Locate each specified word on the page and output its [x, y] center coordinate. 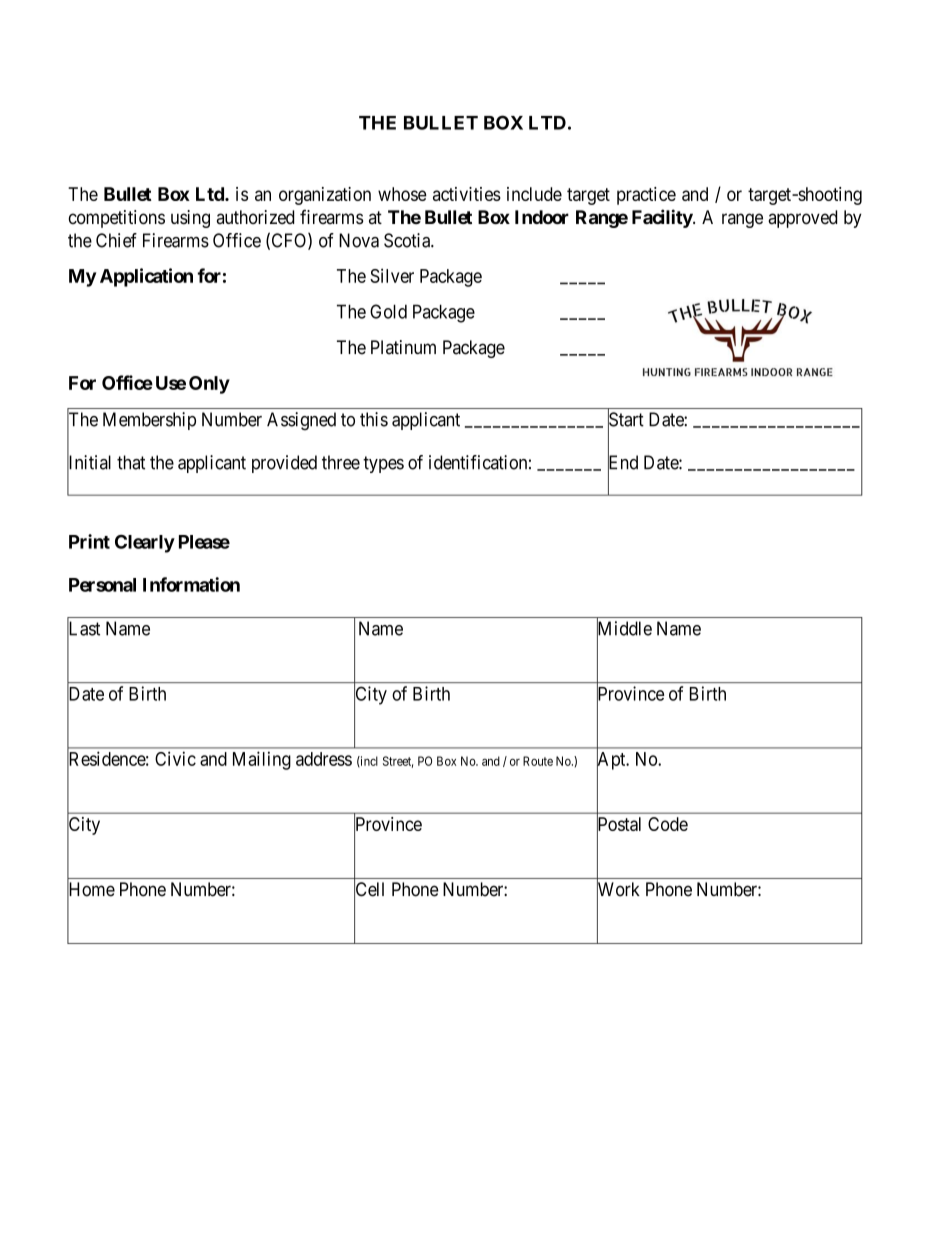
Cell [369, 890]
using [190, 219]
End [623, 463]
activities [467, 194]
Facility [663, 218]
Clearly [145, 544]
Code [668, 824]
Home [91, 890]
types [383, 464]
